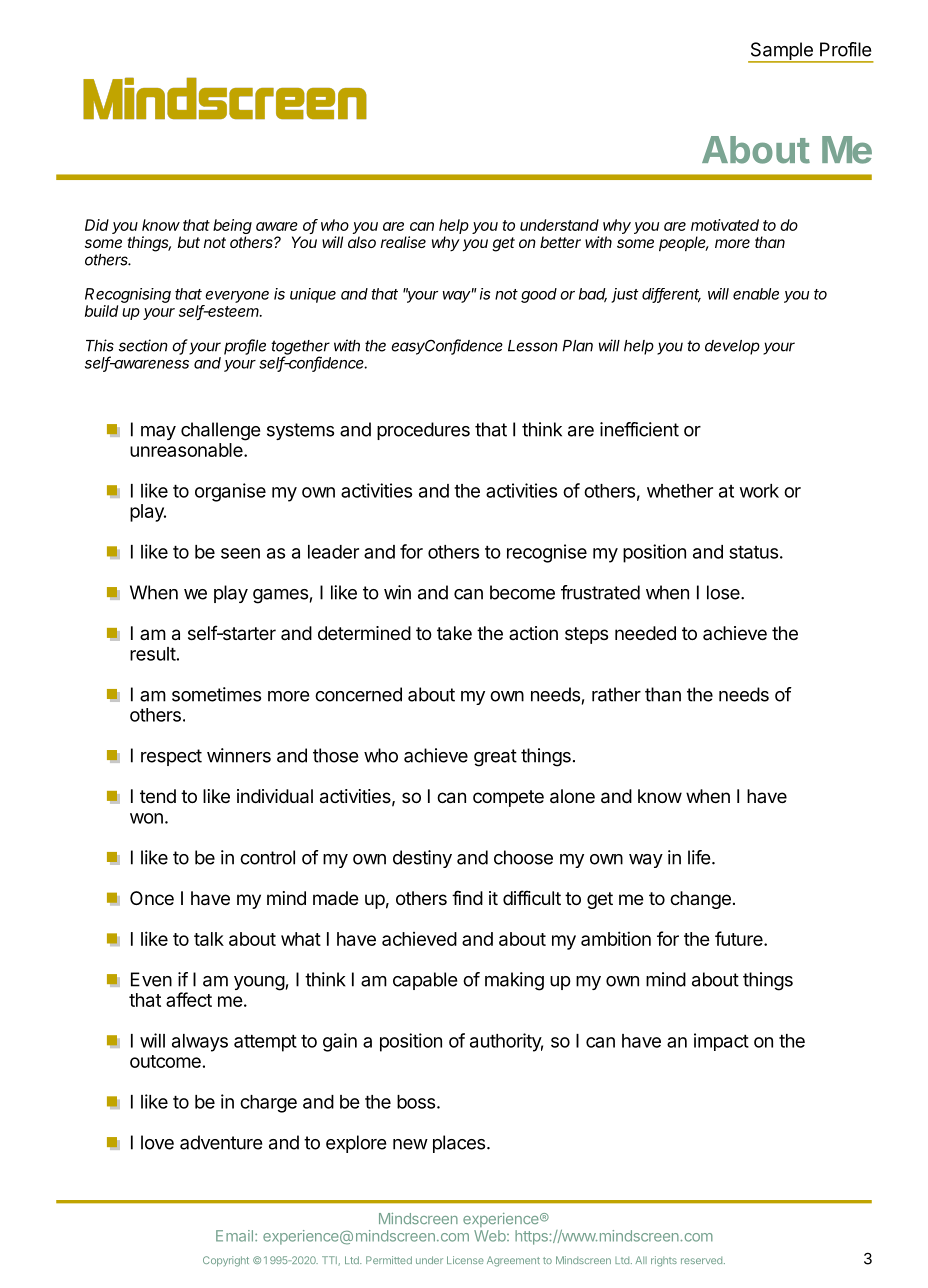  I want to click on License, so click(465, 1260).
